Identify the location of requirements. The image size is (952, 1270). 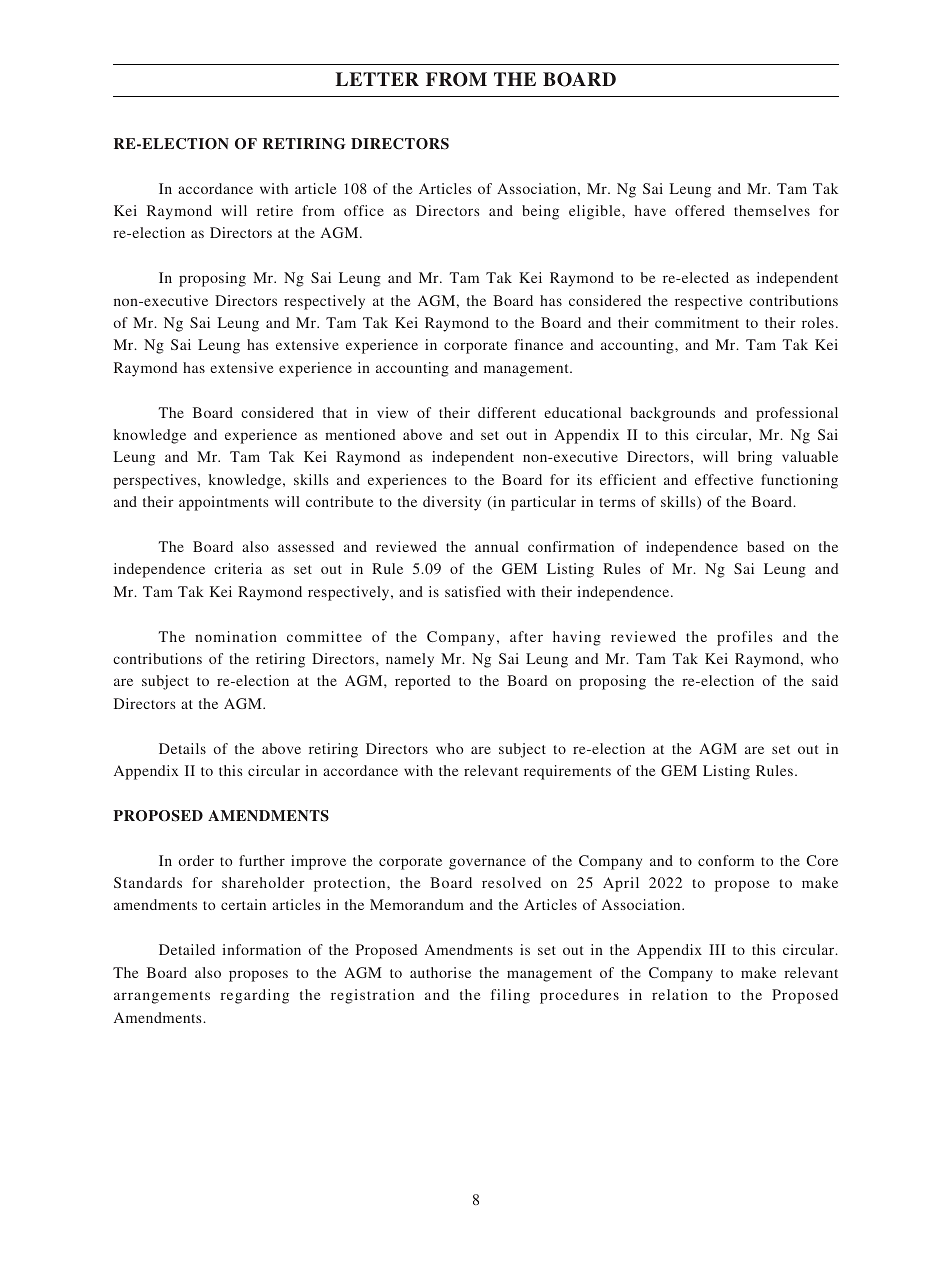
(567, 772).
